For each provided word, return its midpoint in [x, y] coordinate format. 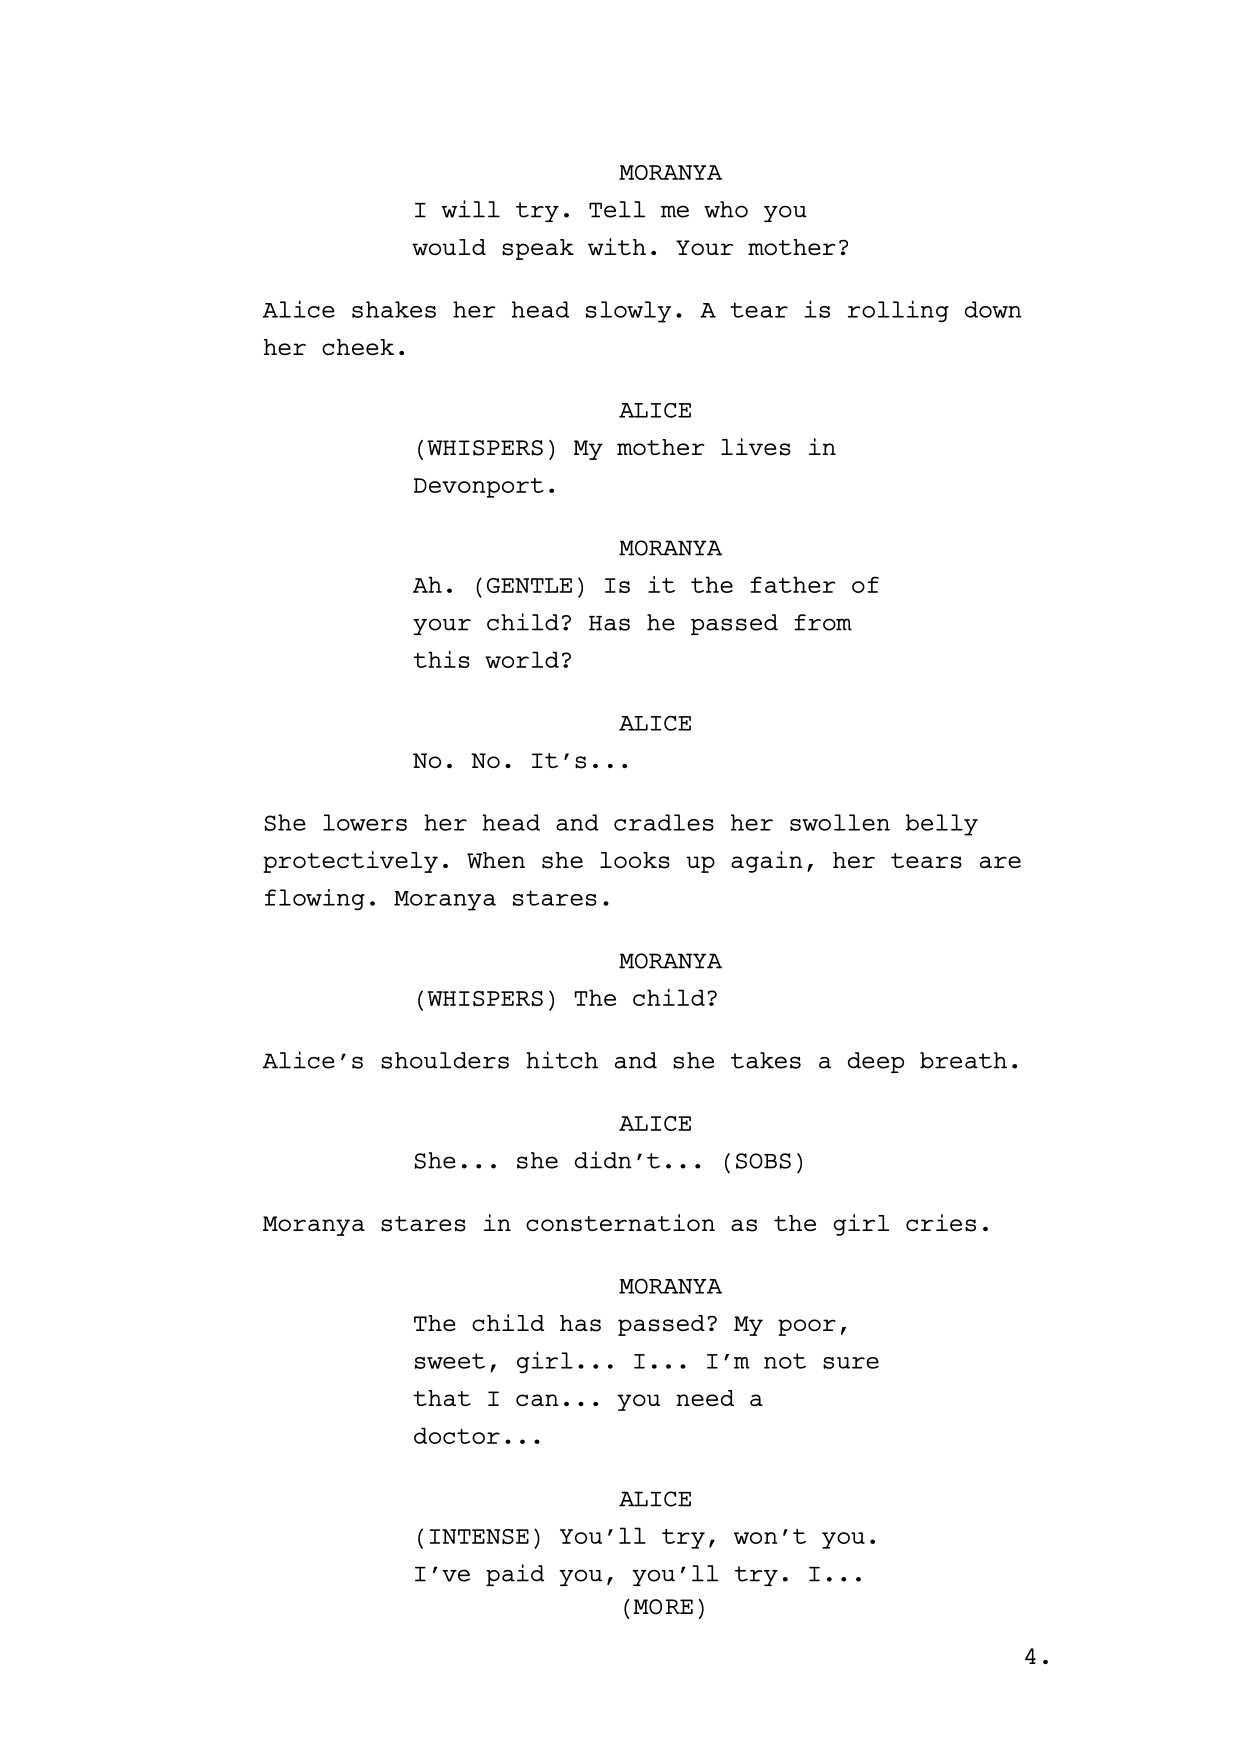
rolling [898, 311]
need [705, 1398]
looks [635, 860]
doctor [457, 1435]
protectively [350, 862]
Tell [617, 209]
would [449, 247]
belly [942, 825]
